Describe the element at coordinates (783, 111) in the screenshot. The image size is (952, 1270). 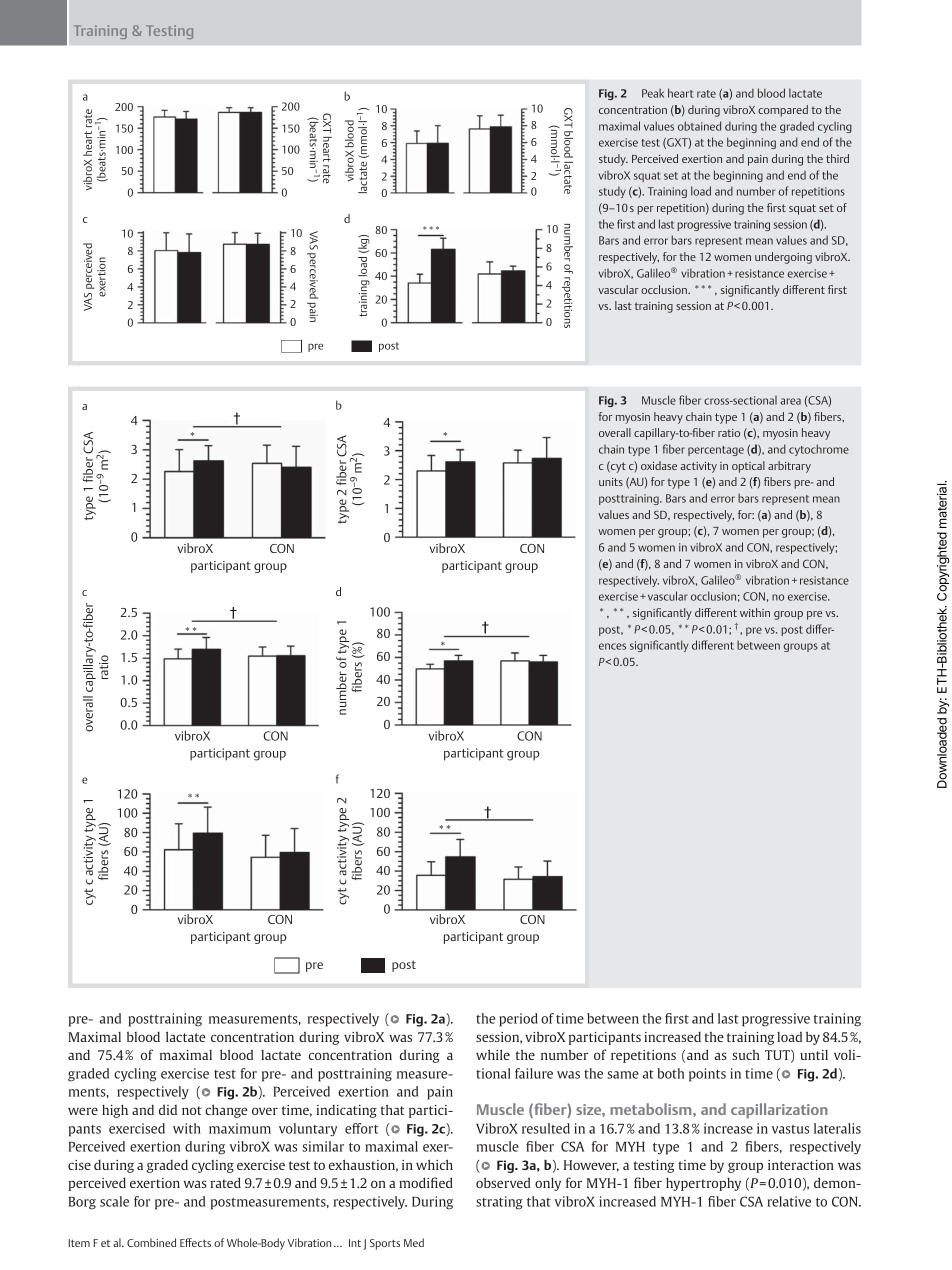
I see `compared` at that location.
